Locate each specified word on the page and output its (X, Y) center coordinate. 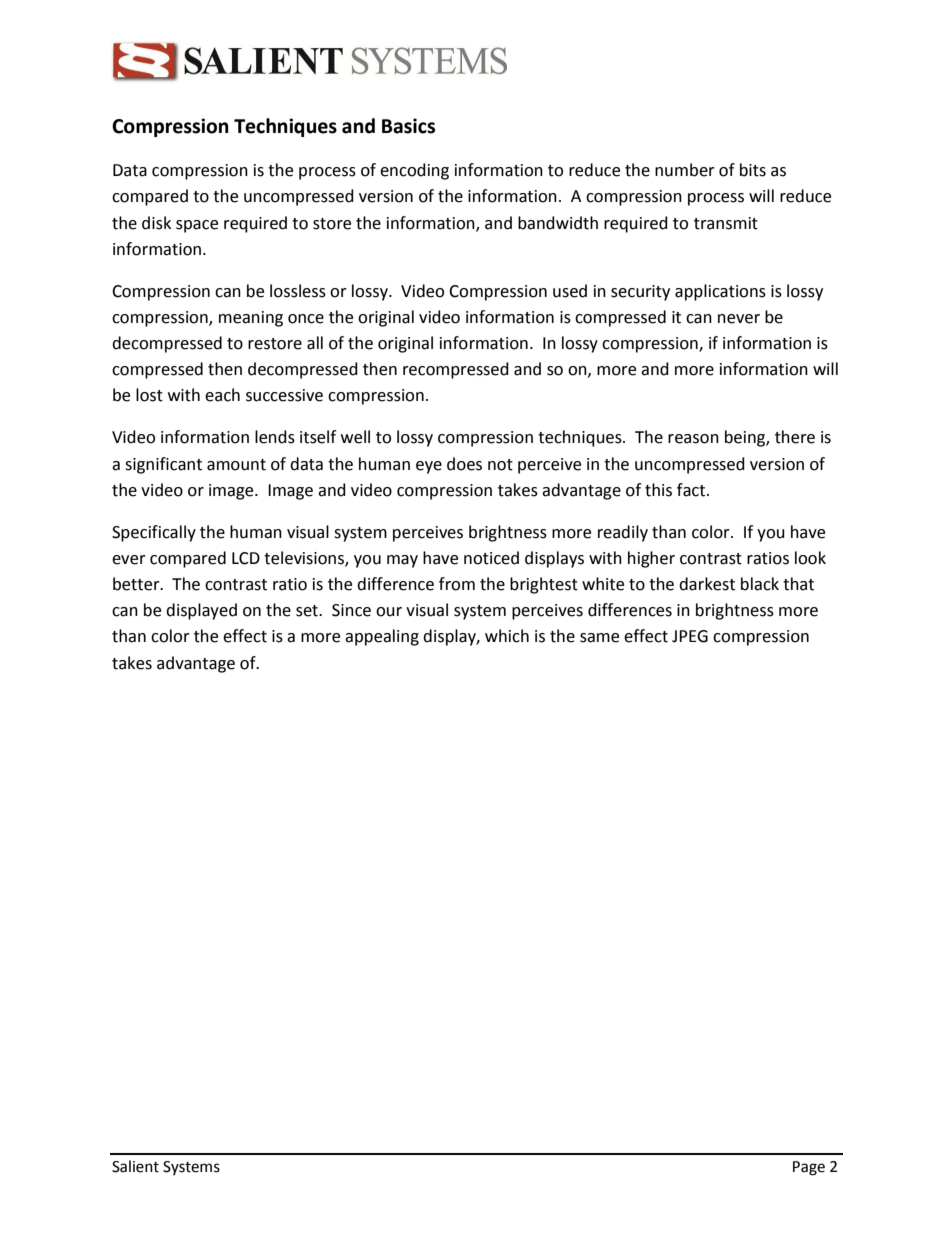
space (197, 226)
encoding (414, 171)
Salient (135, 1166)
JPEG (690, 636)
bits (753, 170)
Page (809, 1168)
